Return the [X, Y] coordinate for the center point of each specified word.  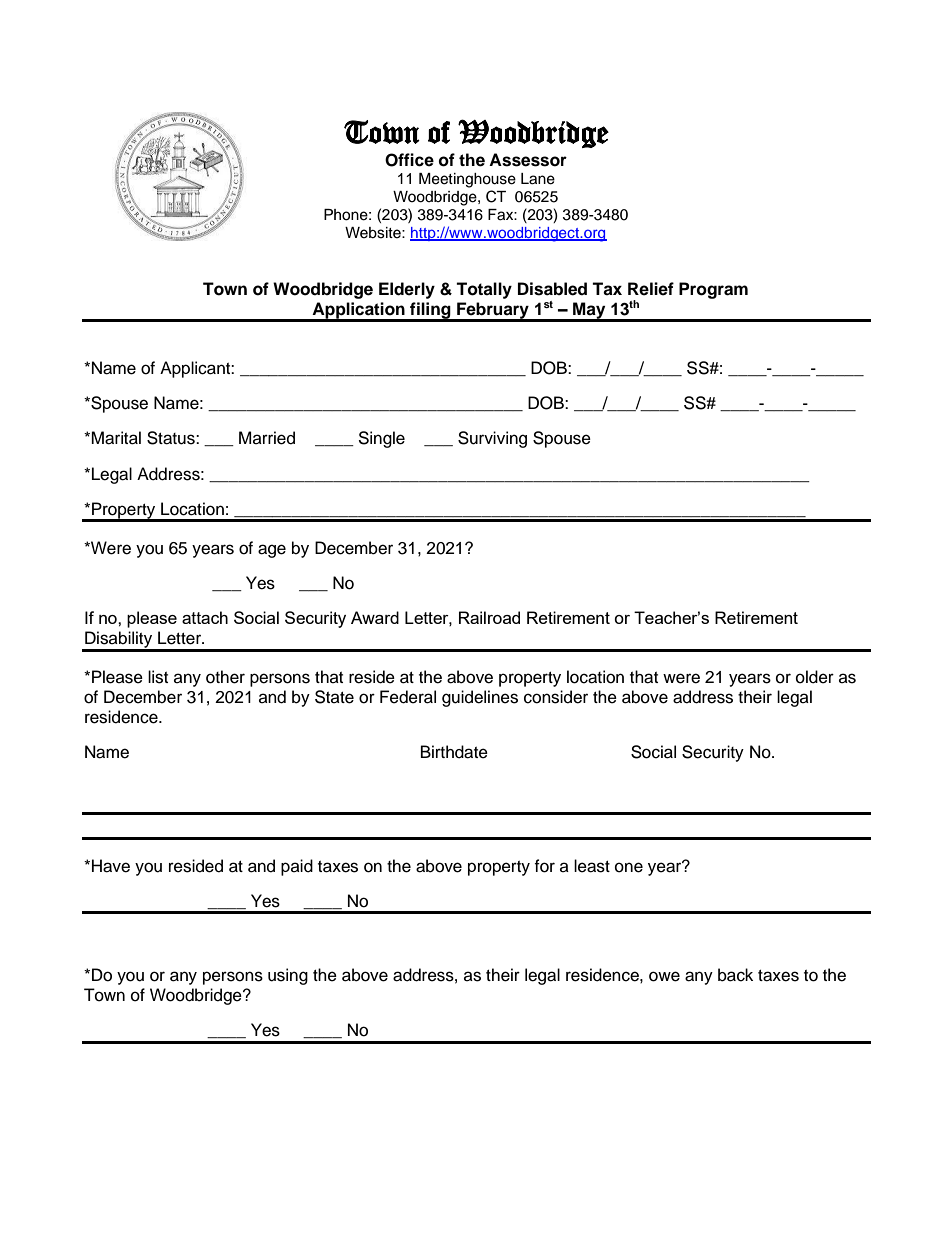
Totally [484, 290]
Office [409, 160]
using [288, 976]
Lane [538, 179]
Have [111, 866]
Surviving [492, 439]
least [592, 866]
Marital [116, 438]
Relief [651, 289]
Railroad [489, 617]
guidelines [480, 698]
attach [205, 617]
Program [713, 290]
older [815, 677]
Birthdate [454, 752]
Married [267, 438]
